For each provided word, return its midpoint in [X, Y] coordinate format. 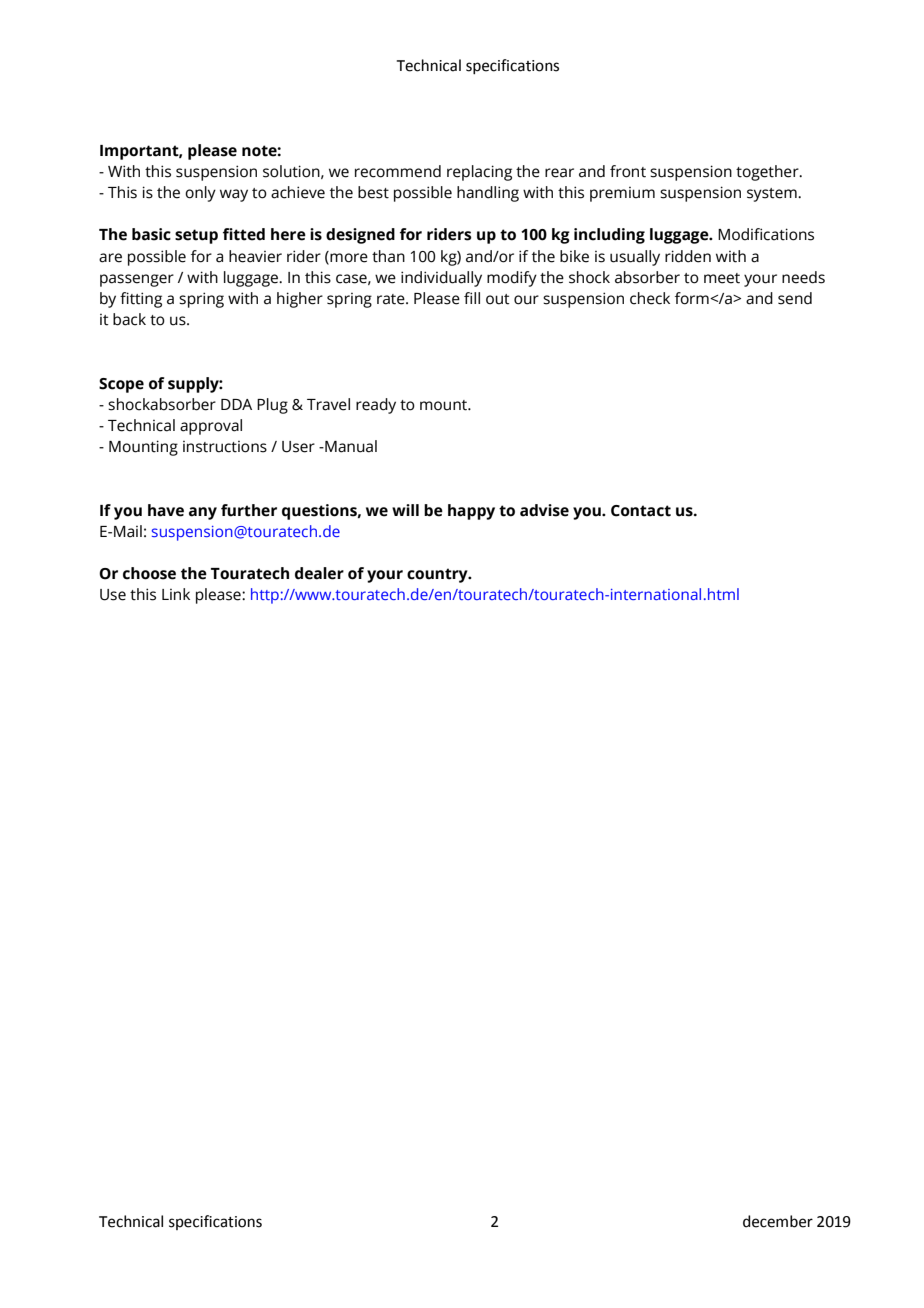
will [405, 510]
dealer [319, 573]
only [200, 194]
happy [471, 512]
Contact [641, 511]
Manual [350, 446]
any [203, 513]
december [778, 1221]
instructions [225, 447]
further [249, 510]
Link [176, 594]
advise [544, 510]
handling [488, 194]
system [773, 195]
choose [149, 573]
